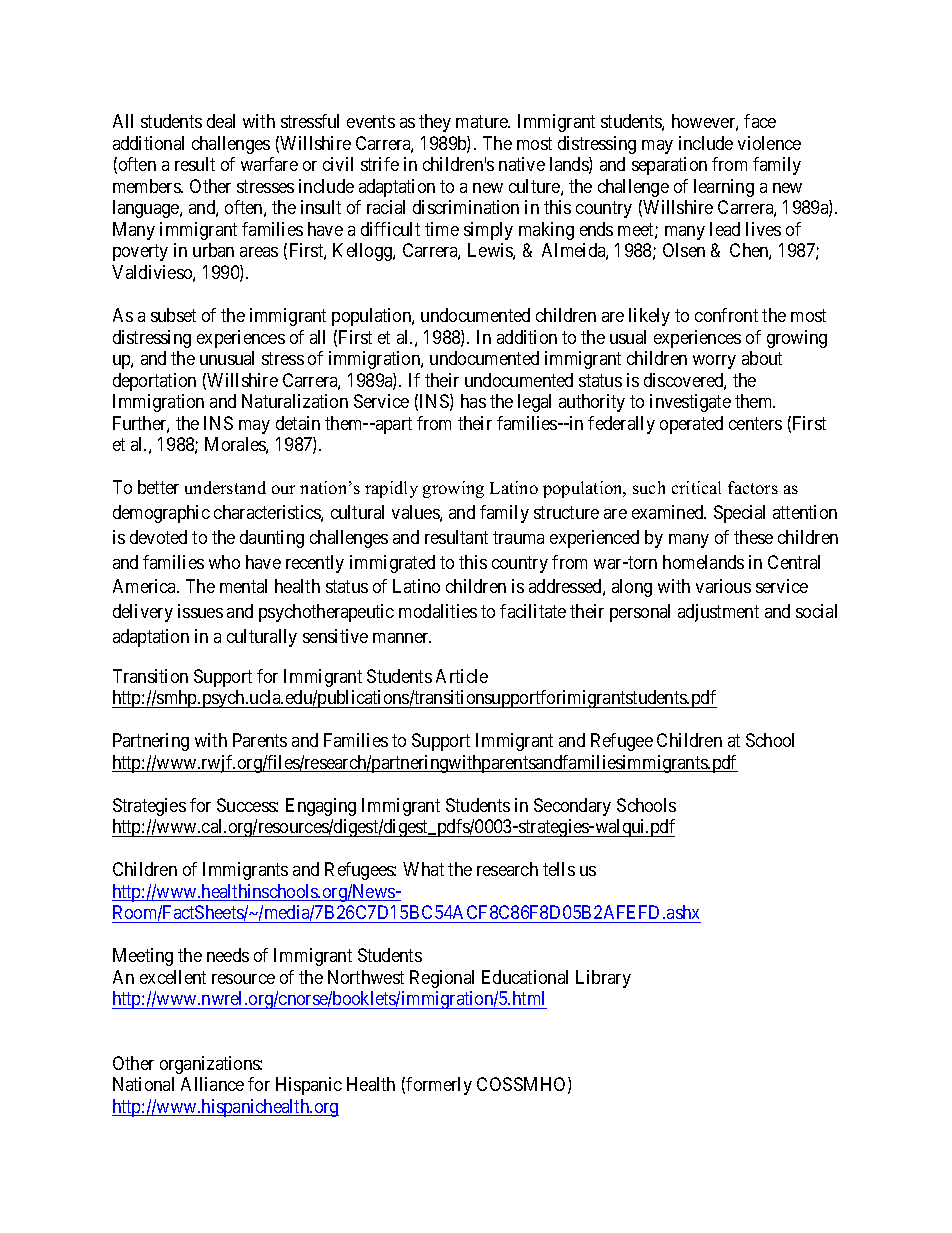 The height and width of the document is (1233, 952). Describe the element at coordinates (221, 121) in the document. I see `deal` at that location.
